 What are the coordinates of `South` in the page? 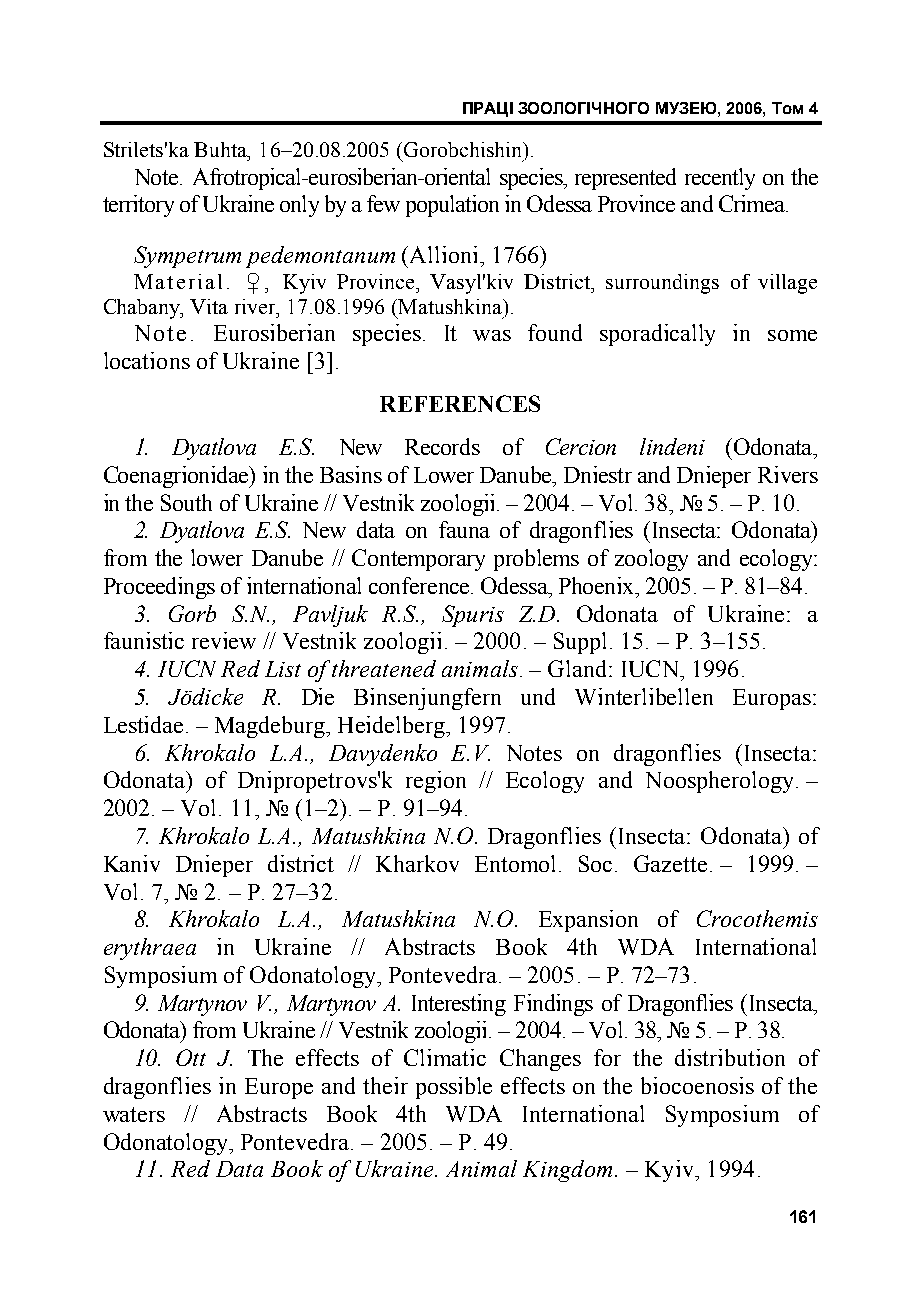 It's located at (186, 502).
